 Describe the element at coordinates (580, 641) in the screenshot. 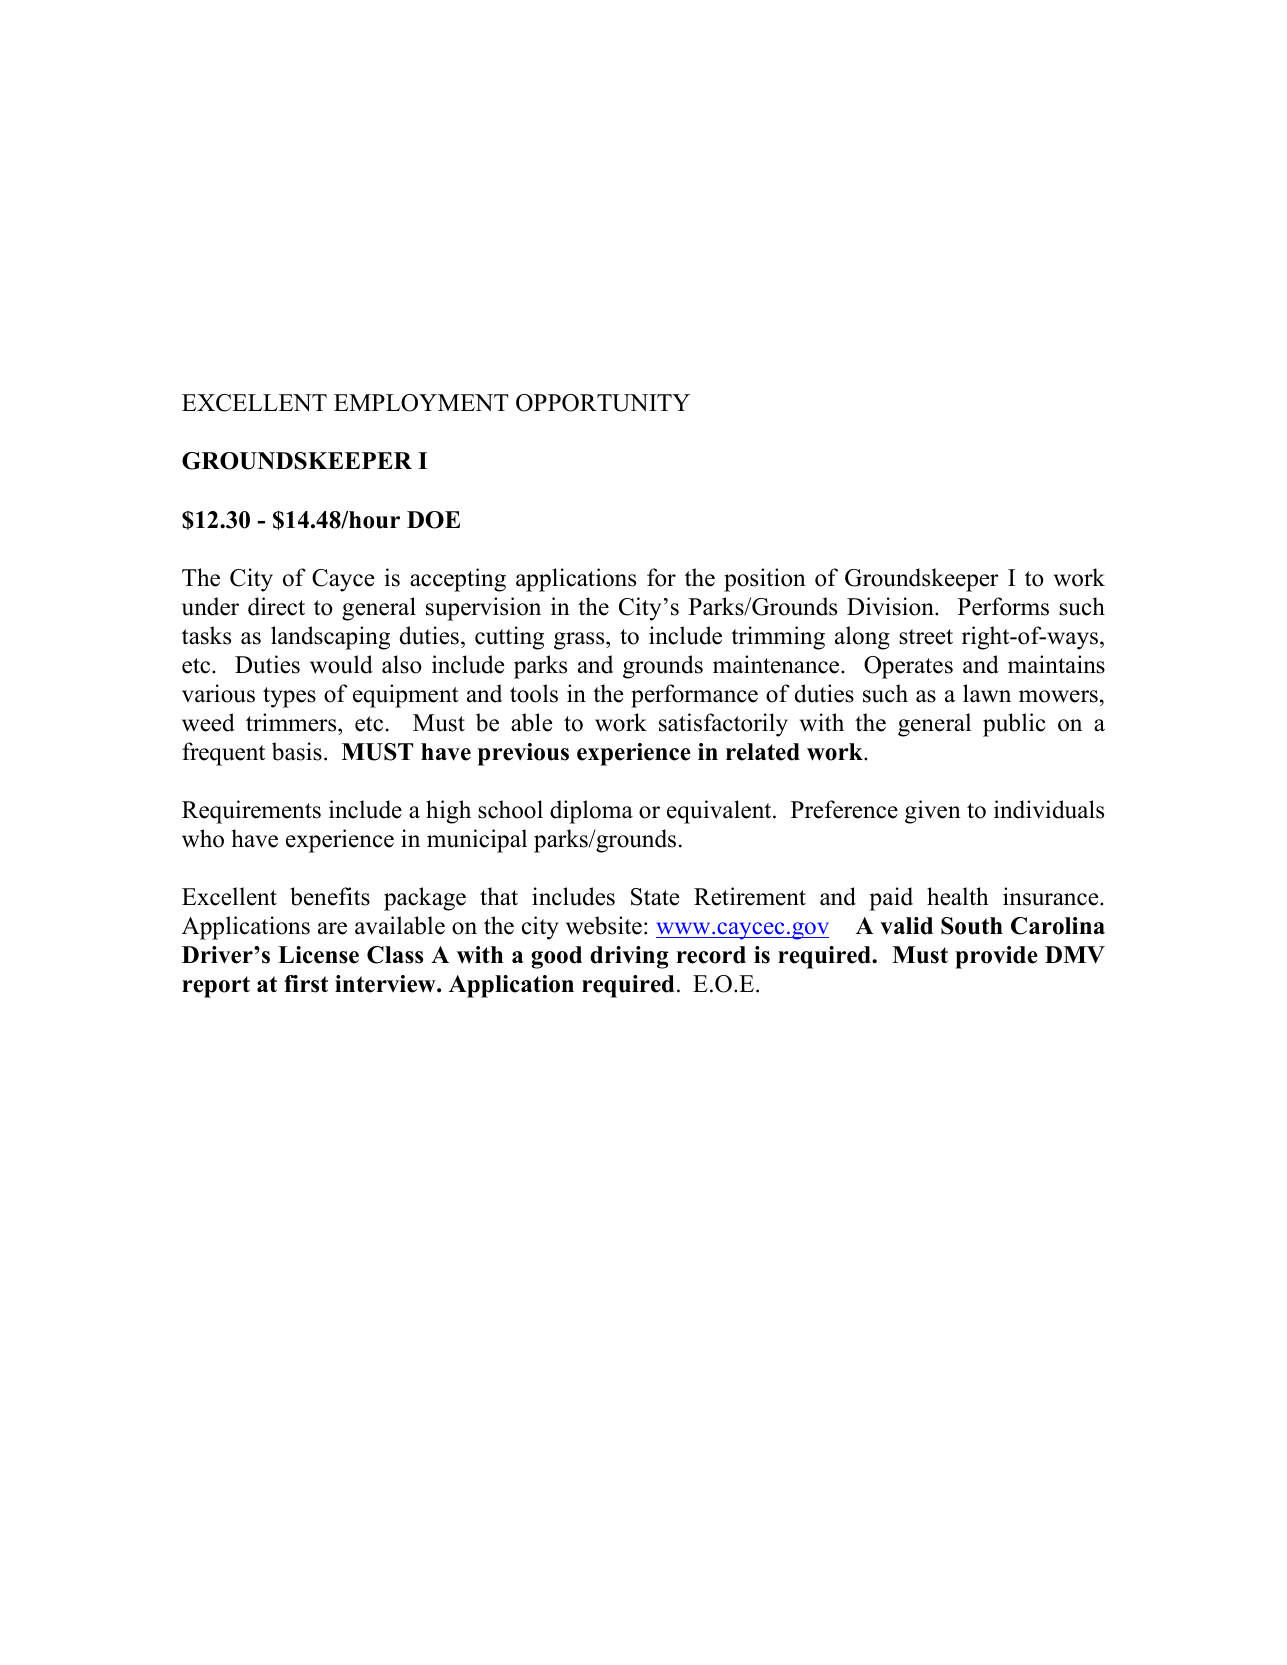

I see `grass` at that location.
